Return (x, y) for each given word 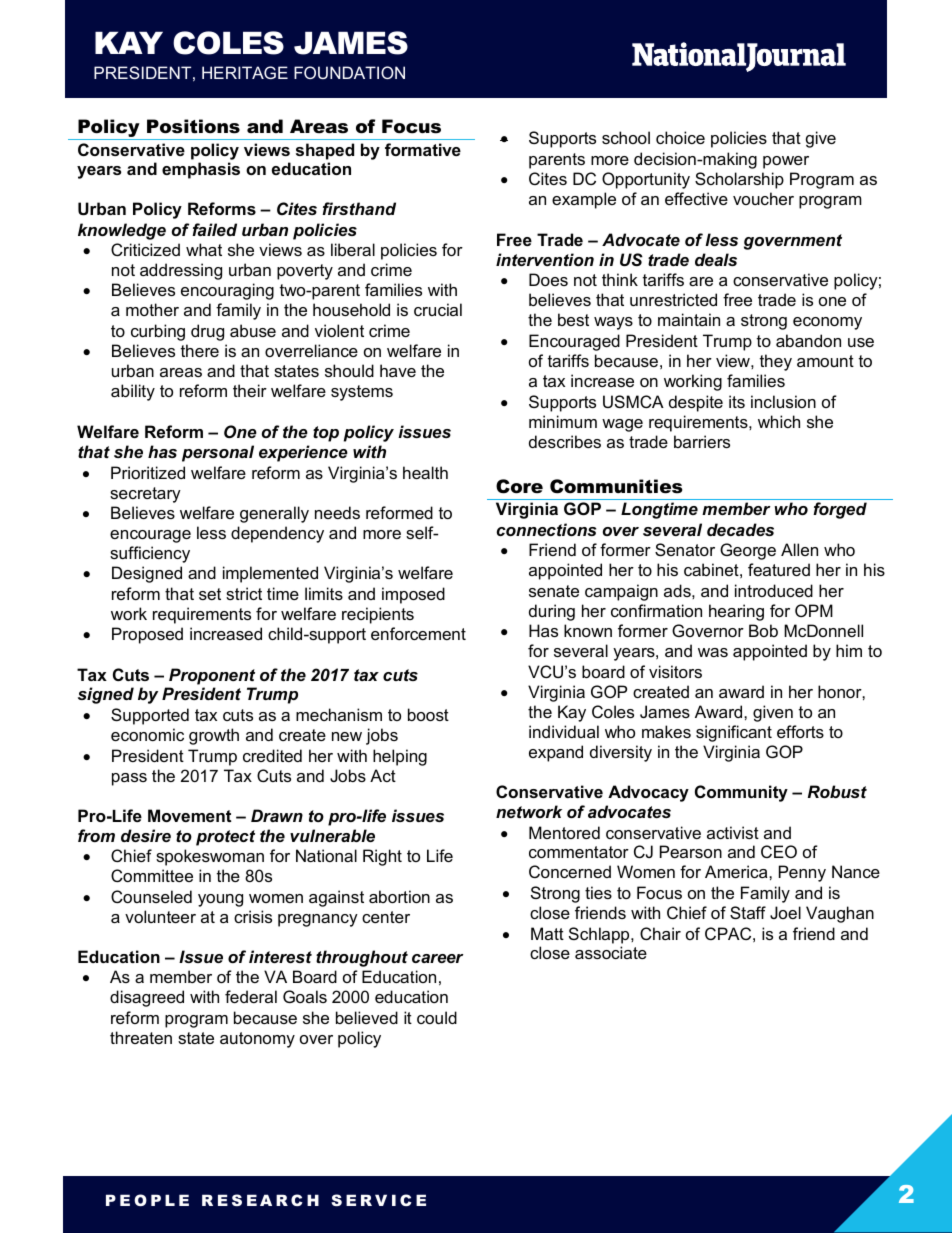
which (779, 421)
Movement (189, 815)
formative (423, 149)
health (425, 472)
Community (741, 793)
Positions (193, 126)
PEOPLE (147, 1200)
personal (218, 453)
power (786, 162)
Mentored (564, 832)
